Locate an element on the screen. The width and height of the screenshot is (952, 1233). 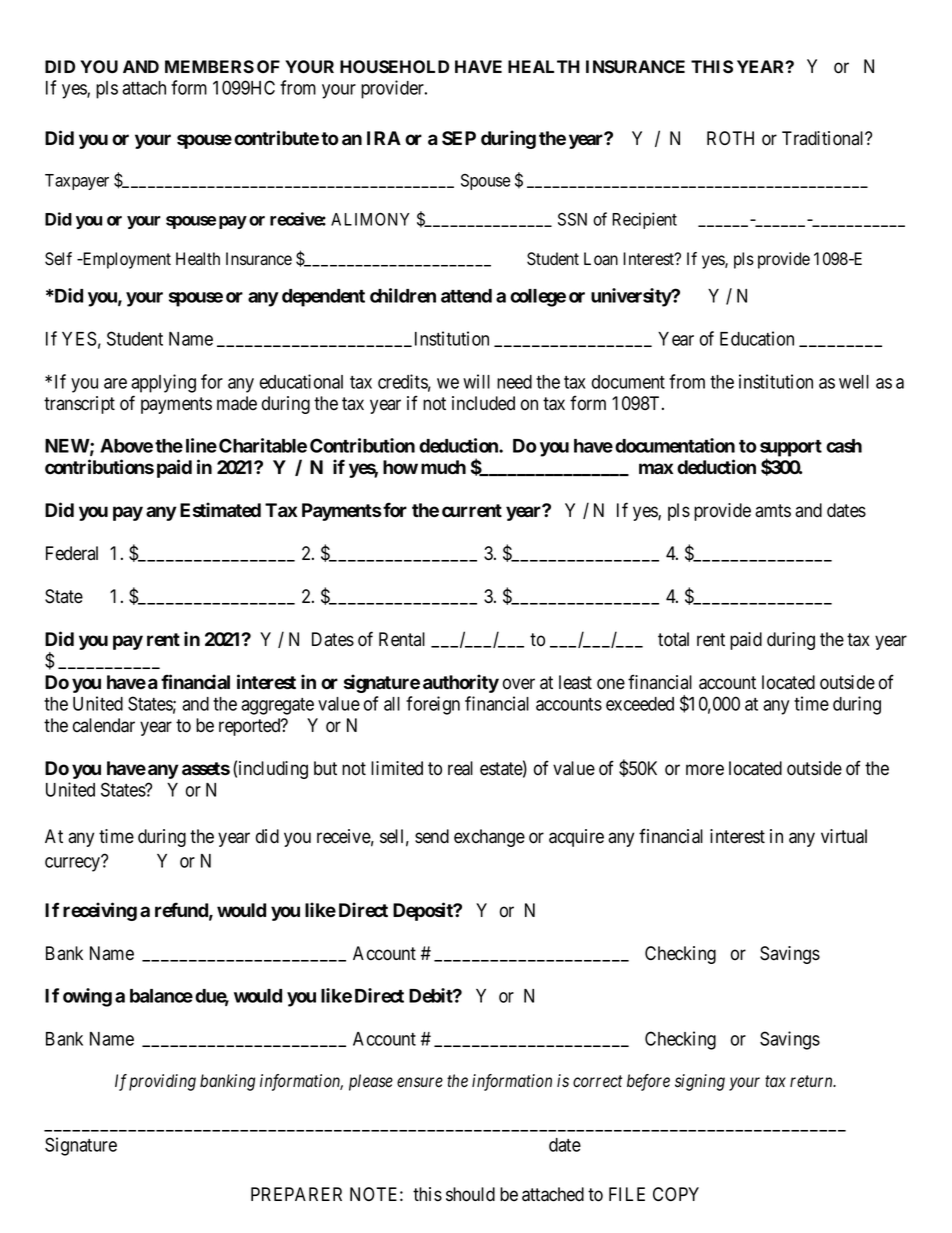
Taxpayer is located at coordinates (77, 182).
